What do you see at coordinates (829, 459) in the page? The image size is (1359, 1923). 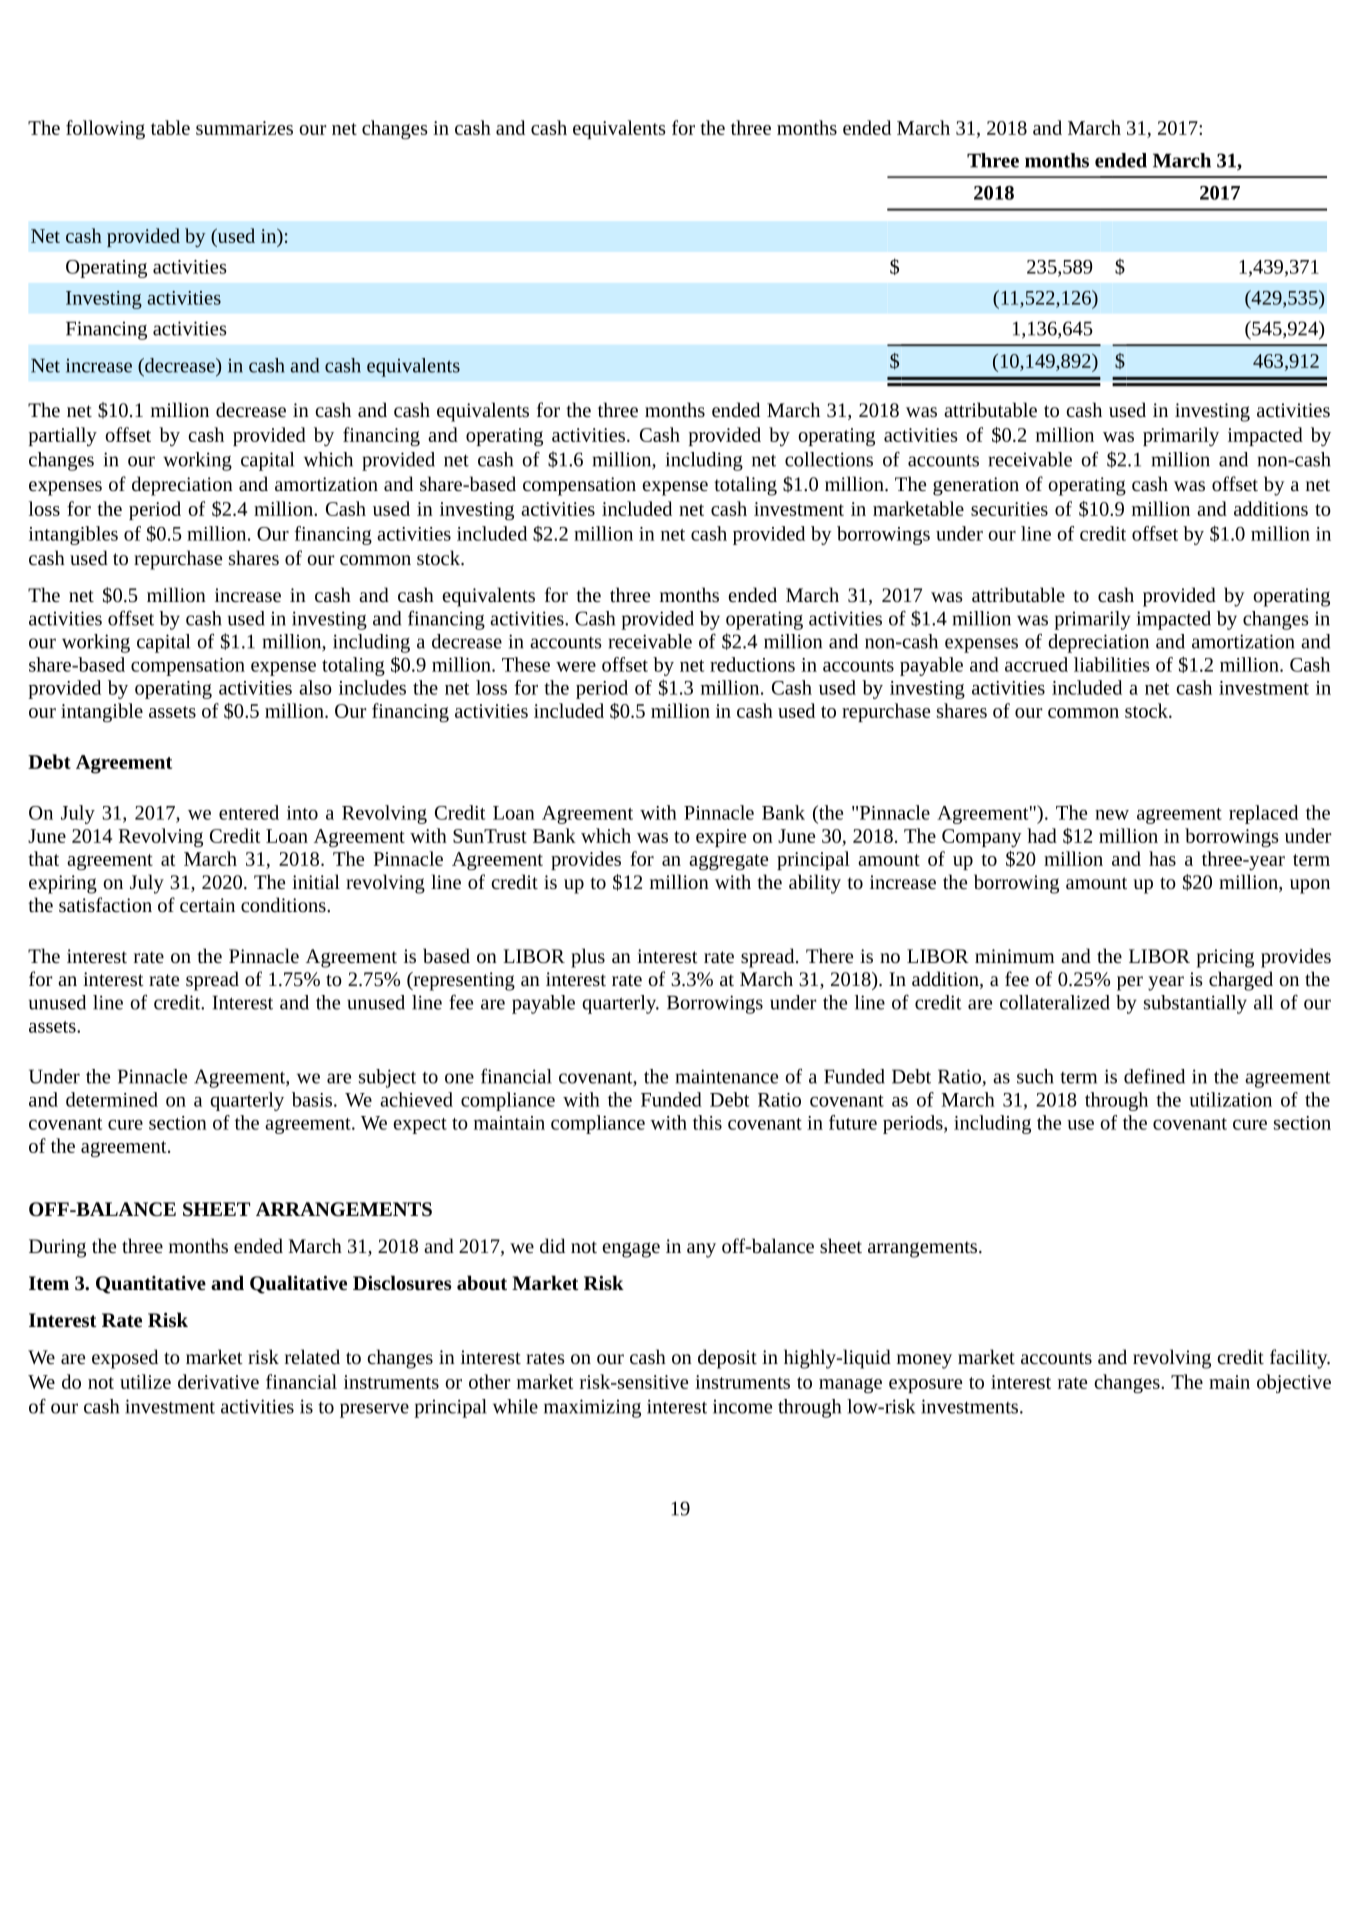 I see `collections` at bounding box center [829, 459].
